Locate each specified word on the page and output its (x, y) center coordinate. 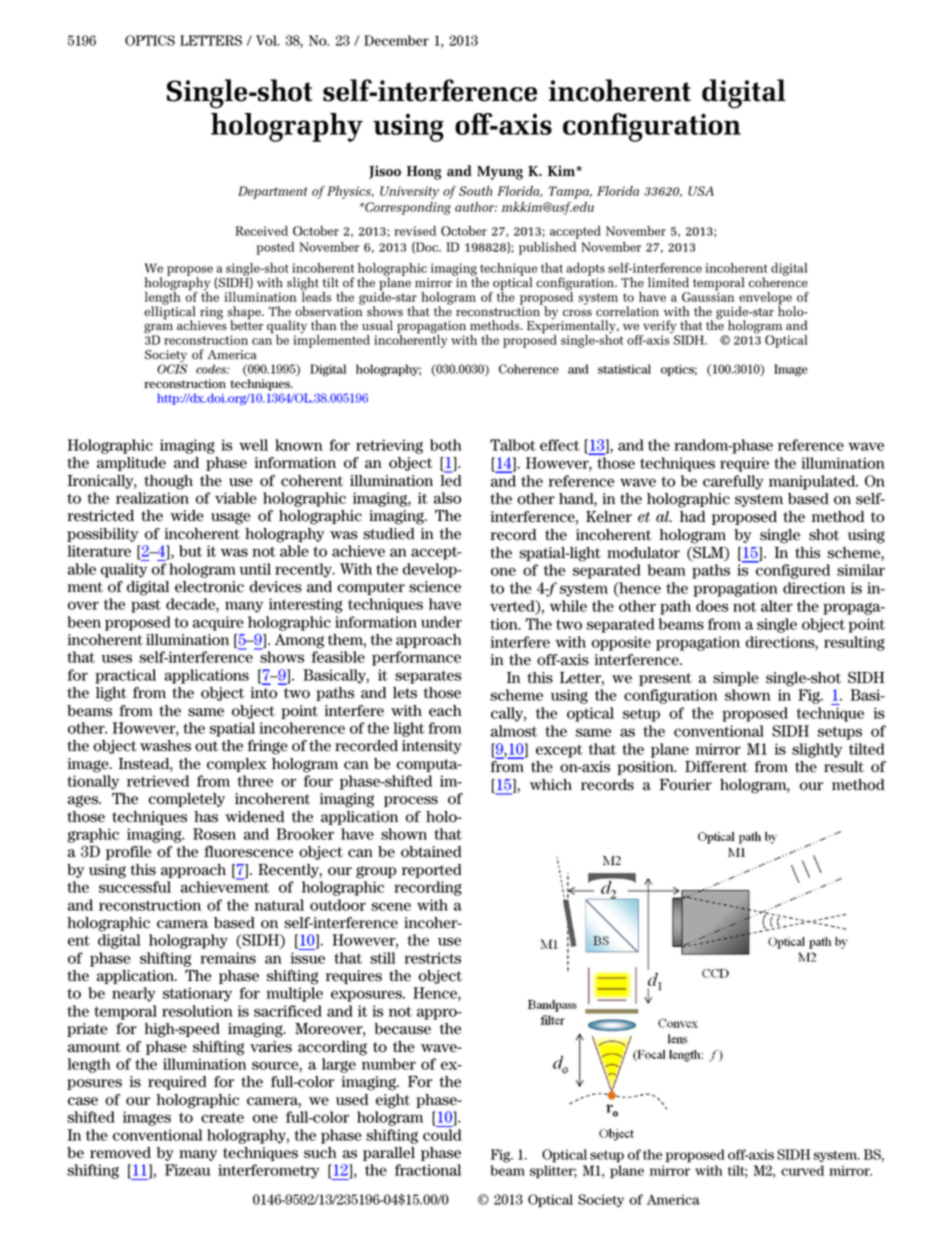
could (442, 1135)
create (222, 1117)
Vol (267, 40)
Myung (500, 173)
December (396, 40)
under (441, 622)
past (146, 606)
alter (777, 606)
